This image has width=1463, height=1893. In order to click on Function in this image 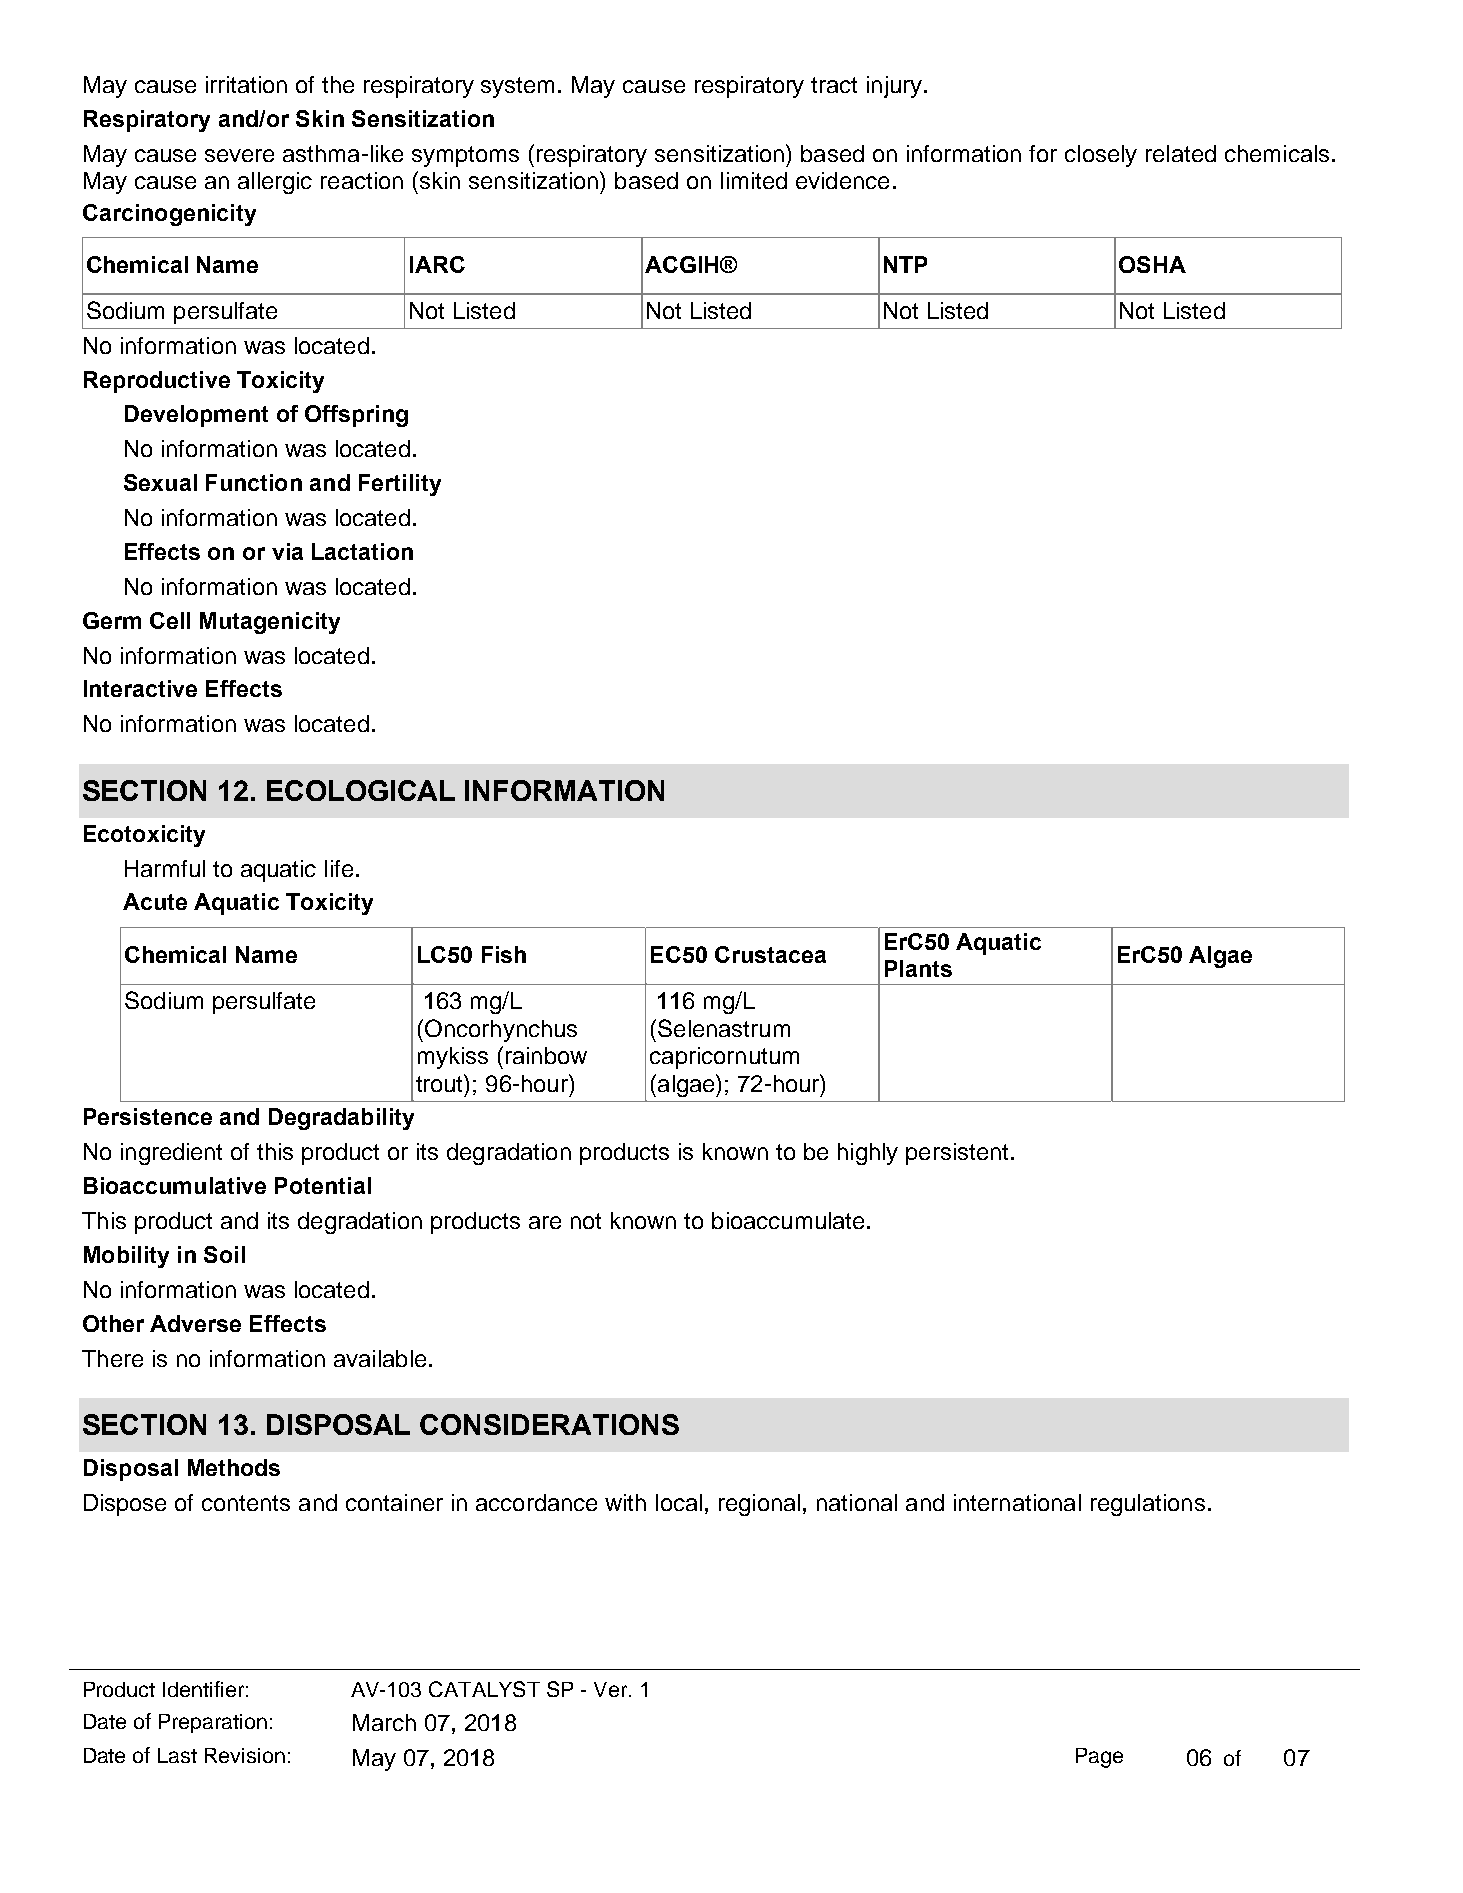, I will do `click(254, 482)`.
